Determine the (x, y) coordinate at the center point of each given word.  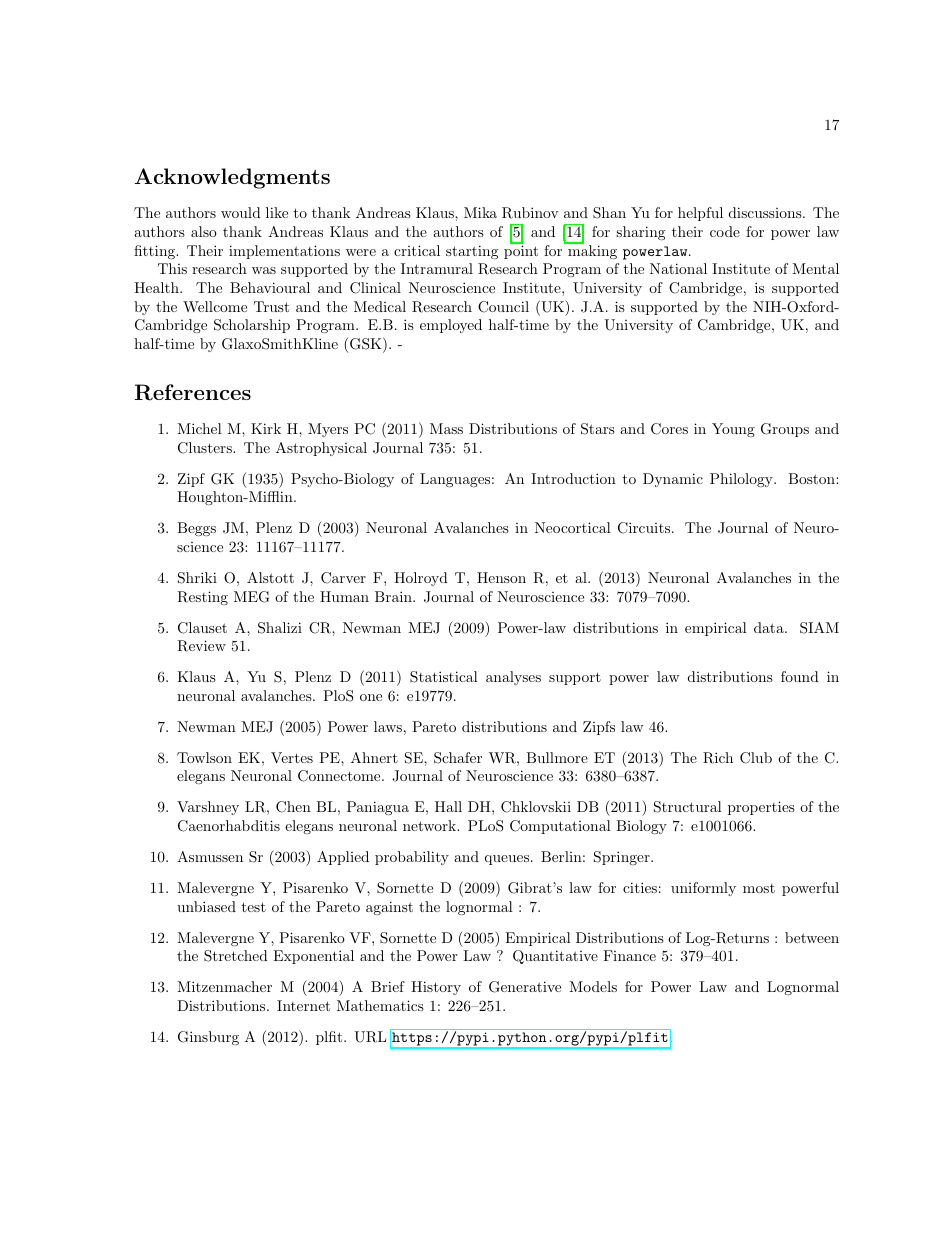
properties (761, 808)
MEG (251, 597)
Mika (480, 212)
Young (733, 430)
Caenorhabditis (229, 826)
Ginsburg (208, 1038)
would (241, 212)
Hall (448, 806)
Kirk (266, 428)
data (770, 627)
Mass (446, 428)
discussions (765, 212)
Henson (501, 577)
